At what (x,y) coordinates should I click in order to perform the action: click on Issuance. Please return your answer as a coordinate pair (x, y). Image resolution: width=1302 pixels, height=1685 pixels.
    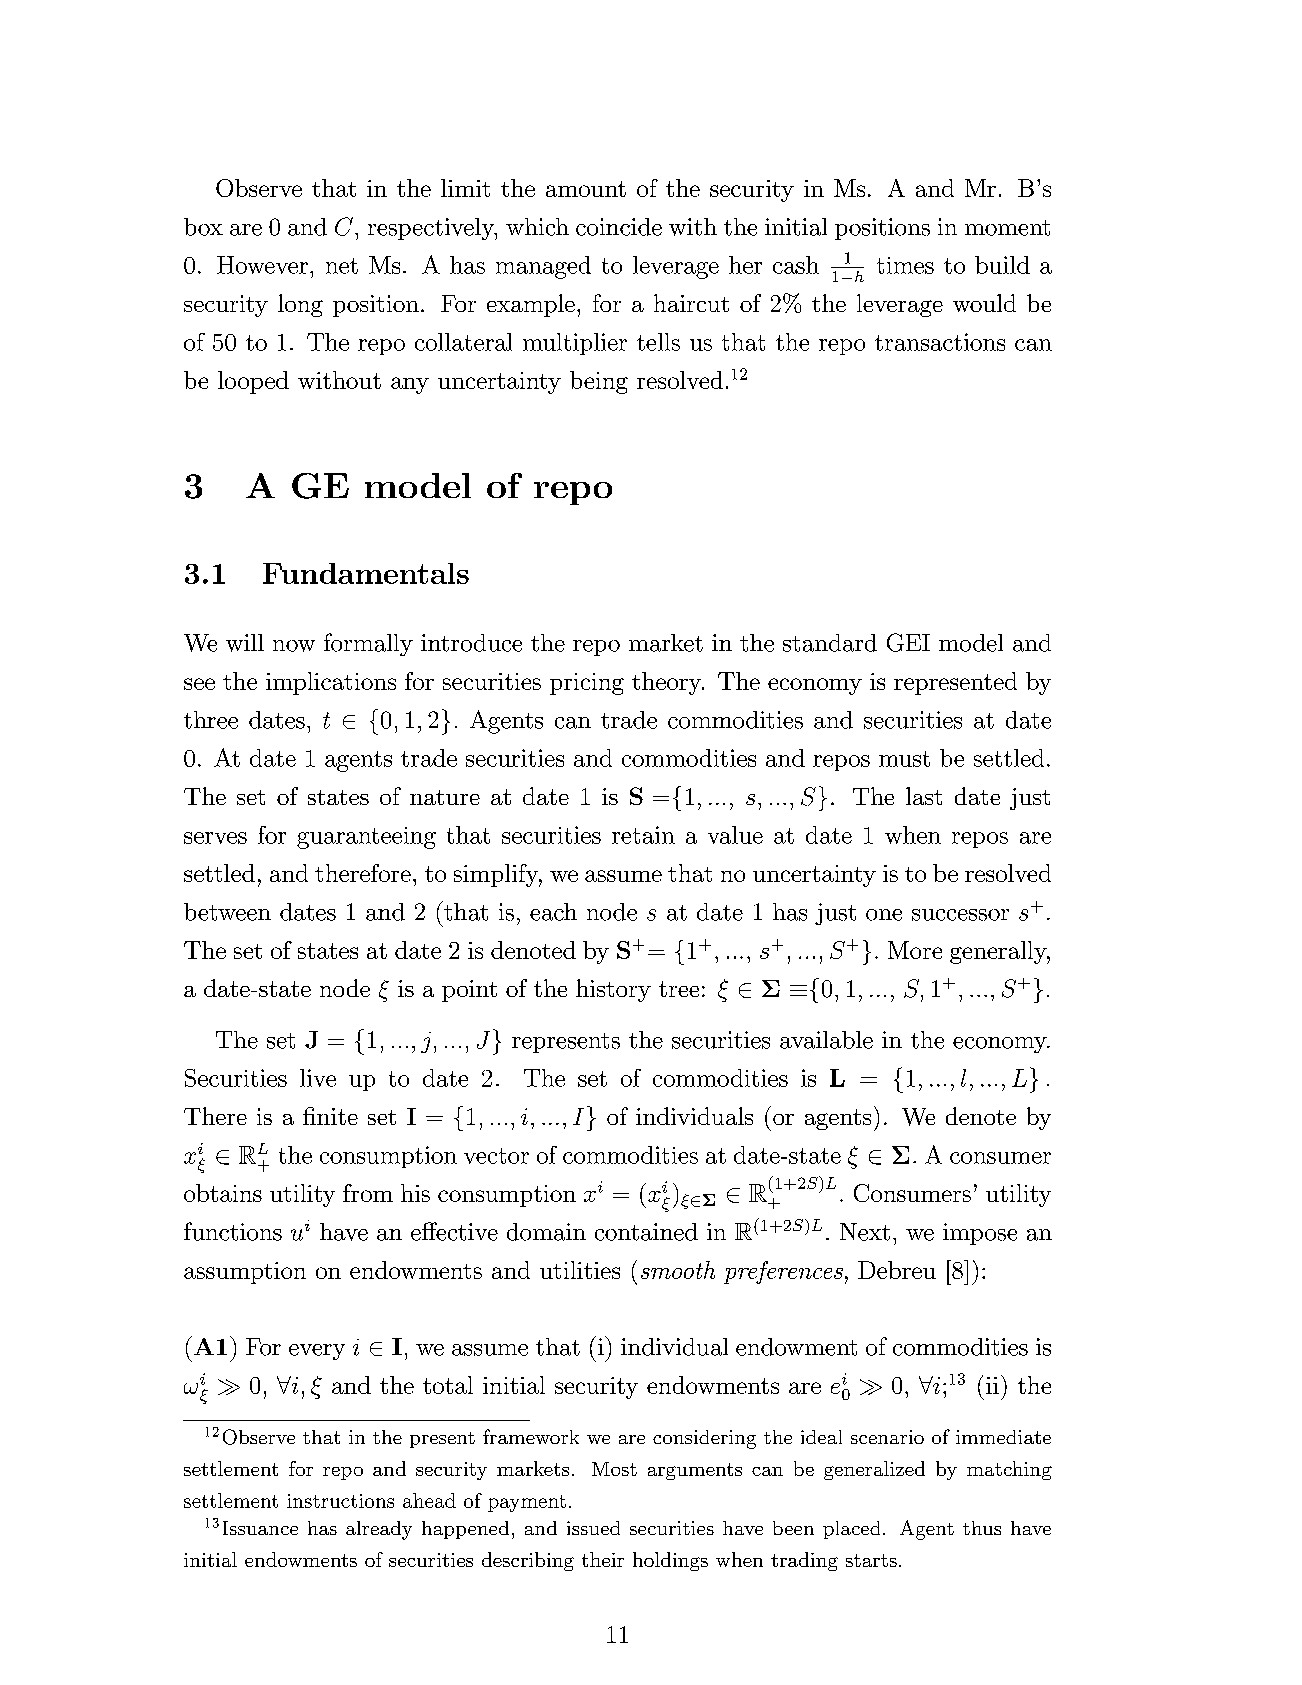
    Looking at the image, I should click on (260, 1528).
